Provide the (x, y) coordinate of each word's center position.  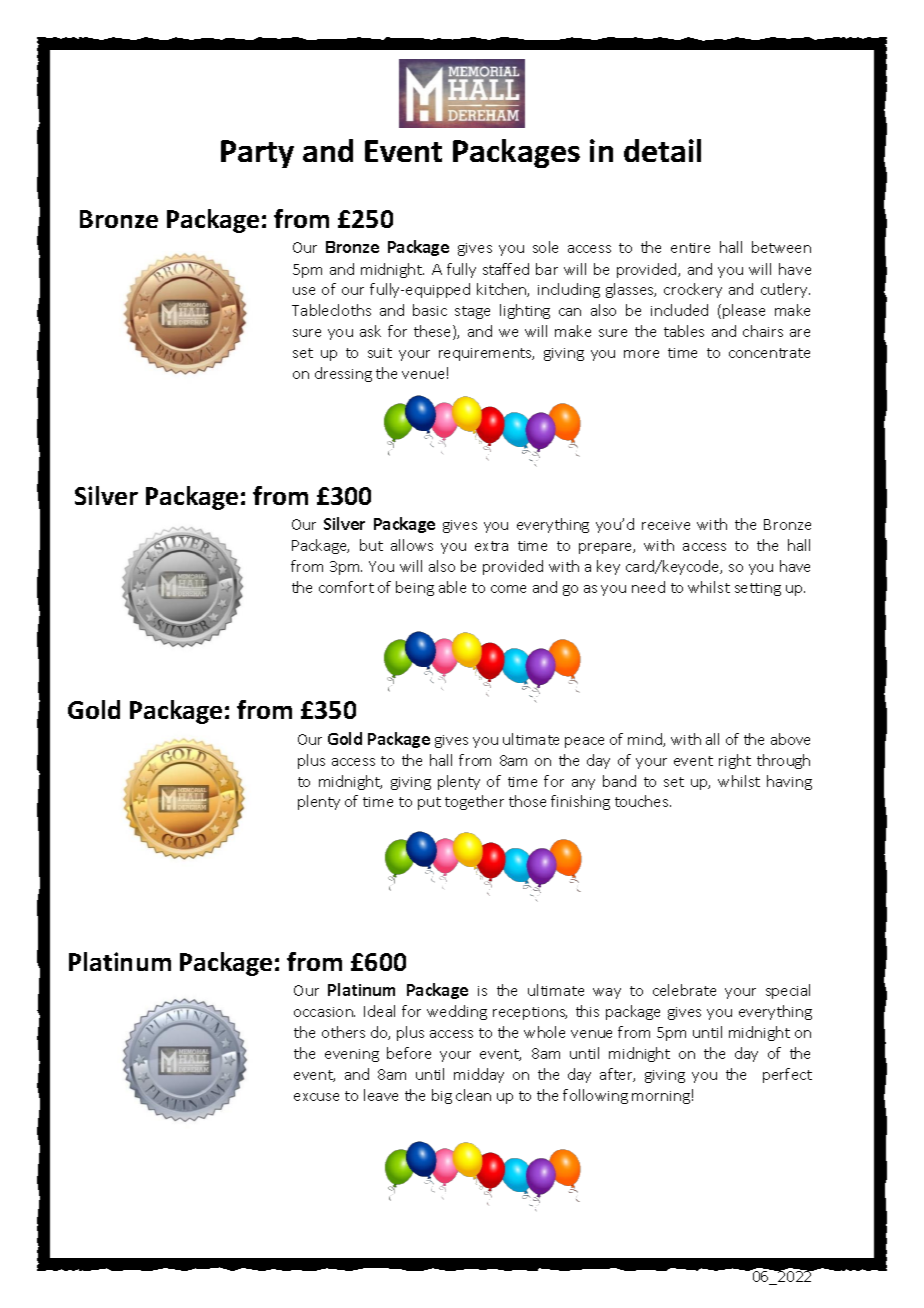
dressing (343, 374)
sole (545, 247)
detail (662, 150)
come (508, 589)
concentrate (769, 353)
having (789, 782)
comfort (346, 587)
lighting (525, 311)
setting (758, 589)
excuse (316, 1097)
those (527, 801)
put (429, 803)
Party (257, 154)
